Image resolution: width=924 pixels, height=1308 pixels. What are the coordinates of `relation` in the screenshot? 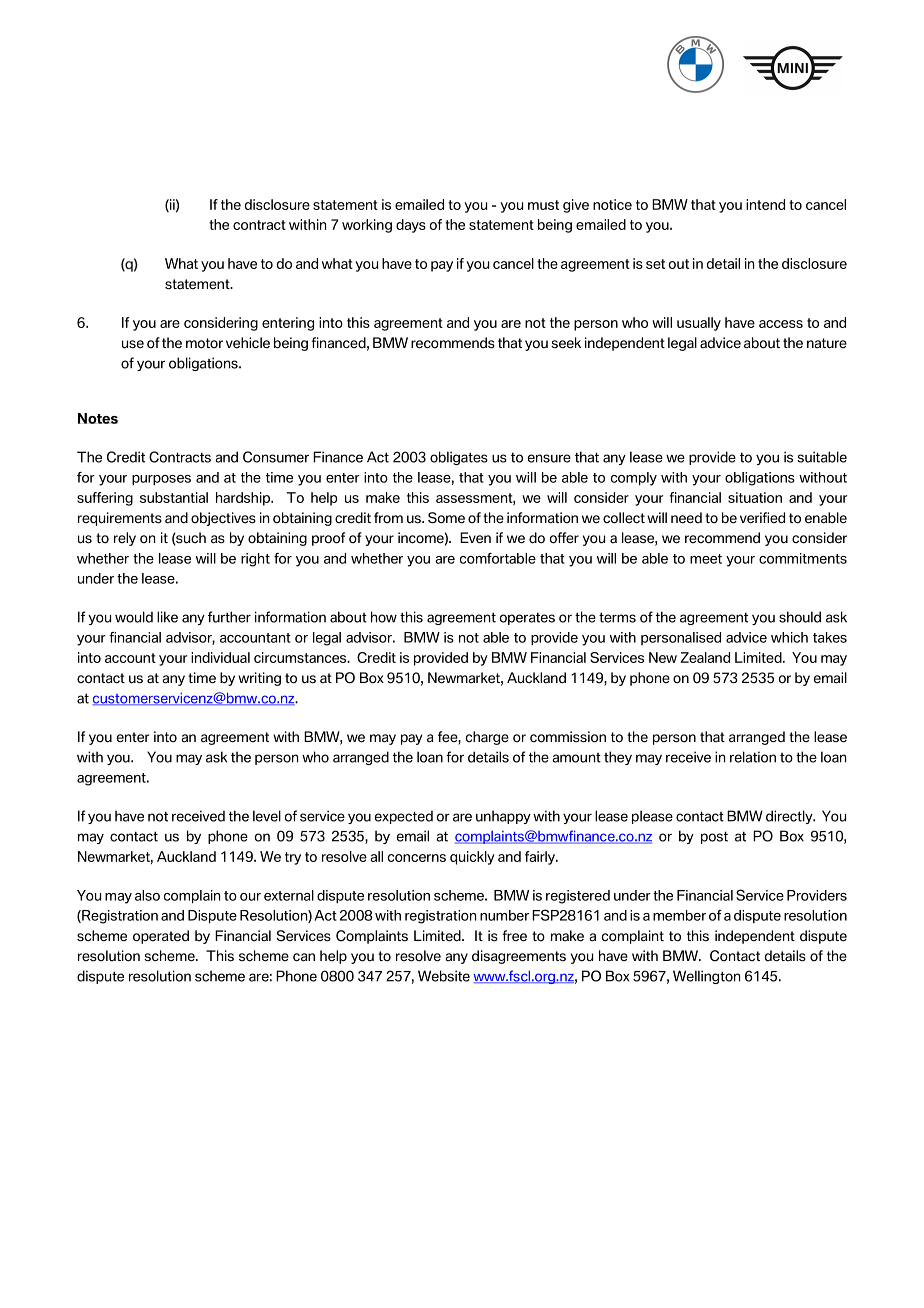 It's located at (753, 757).
